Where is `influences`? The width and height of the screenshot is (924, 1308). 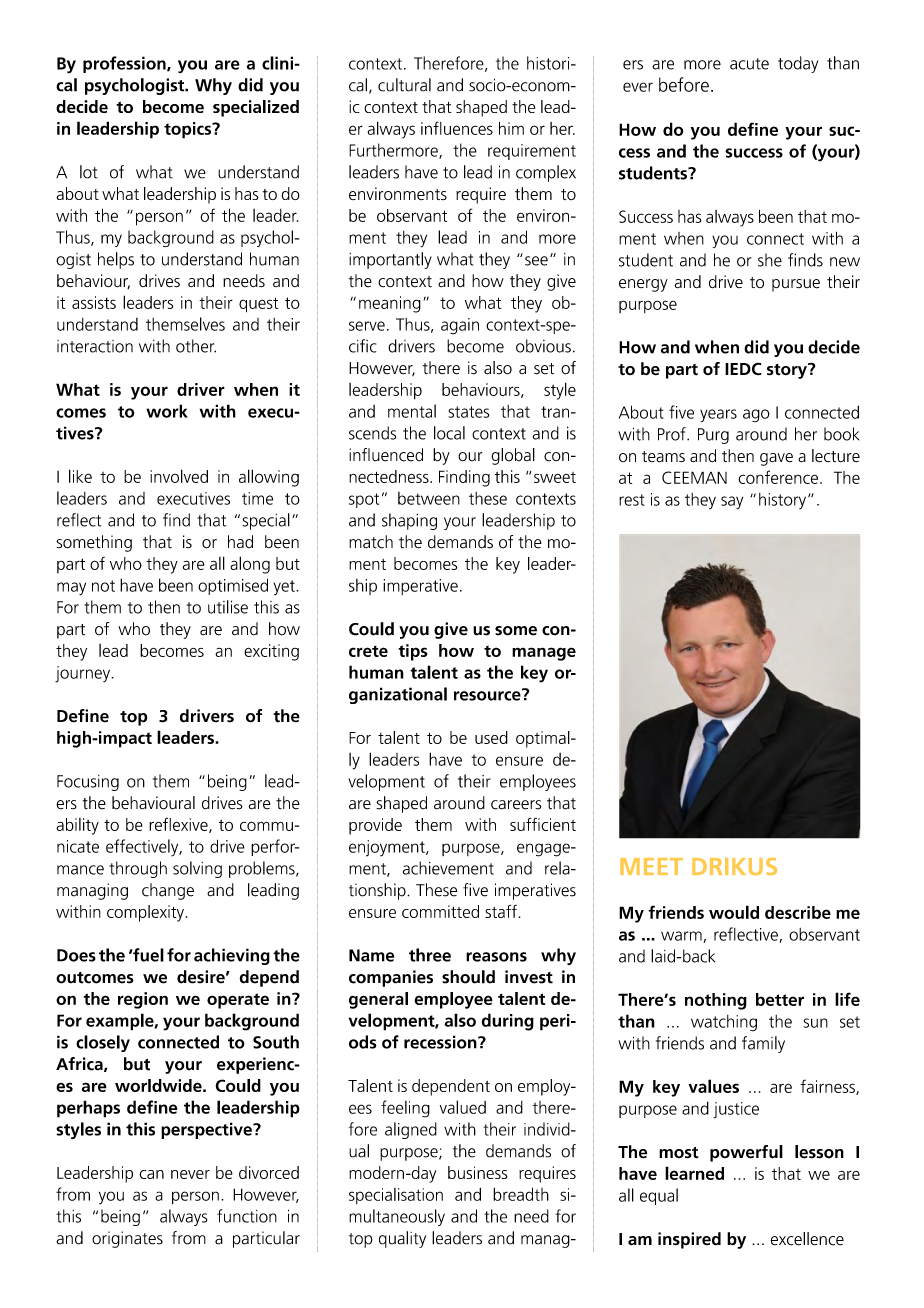 influences is located at coordinates (457, 128).
